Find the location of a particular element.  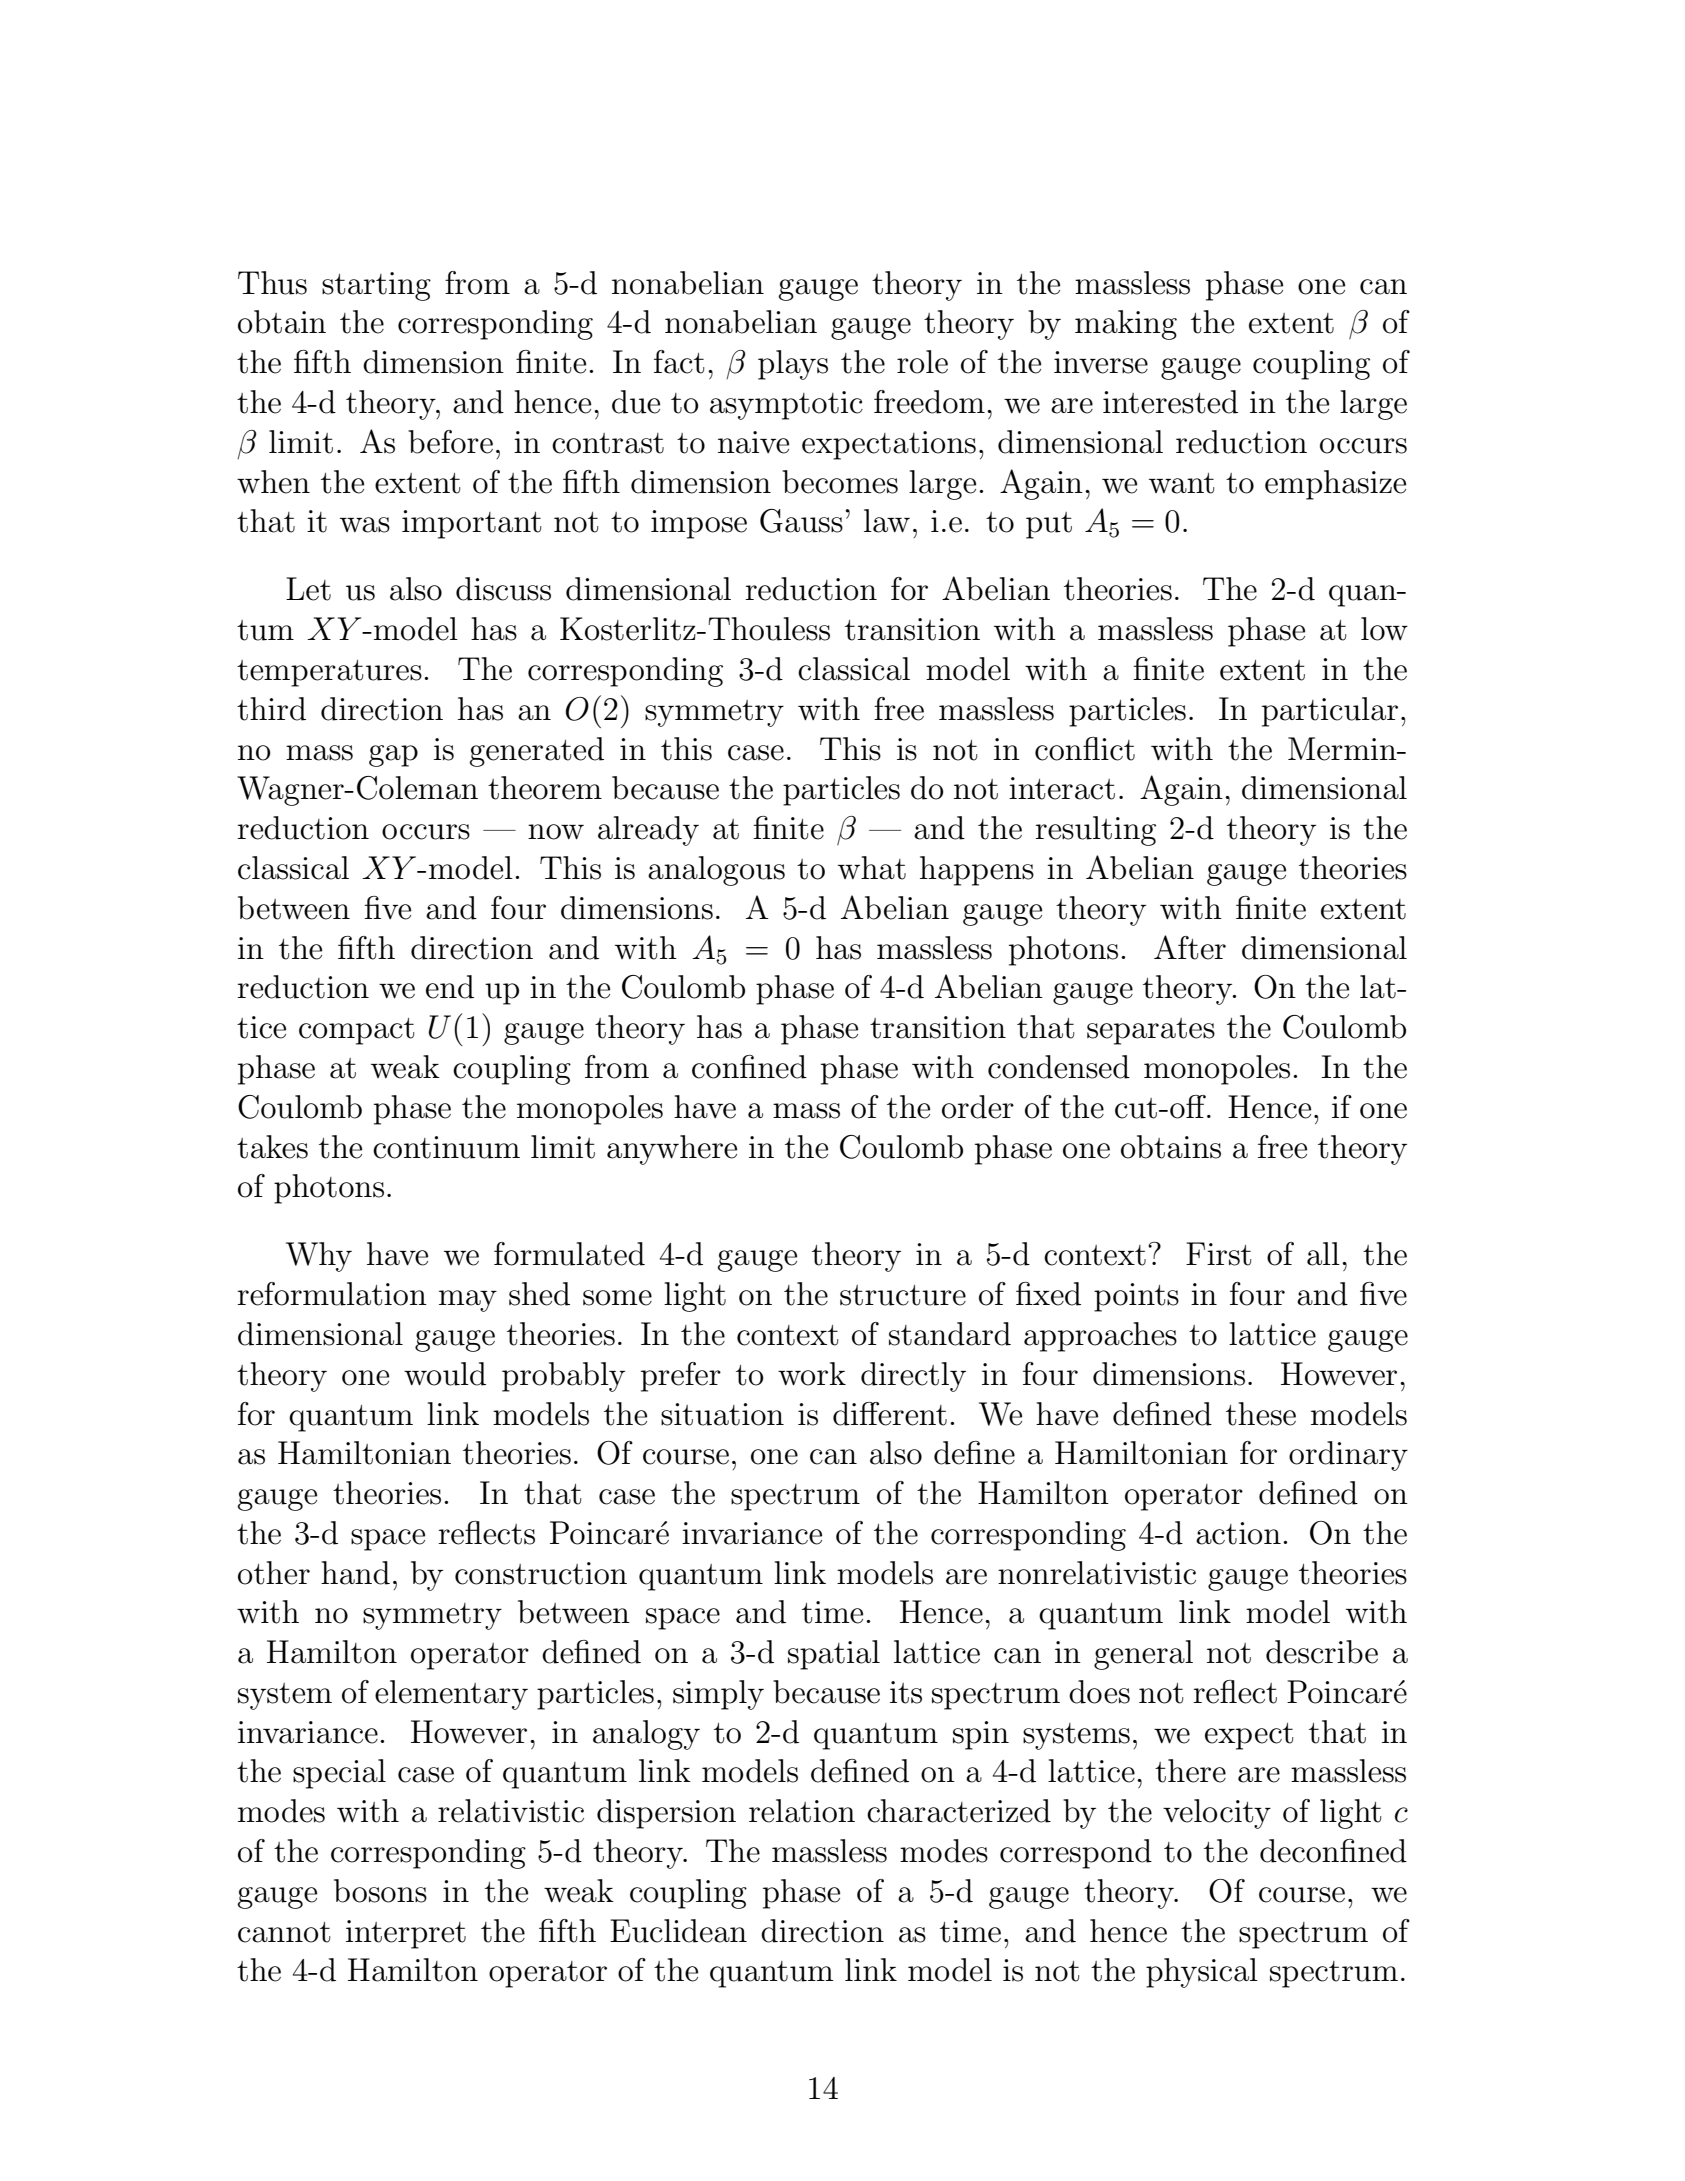

particular is located at coordinates (1330, 712).
